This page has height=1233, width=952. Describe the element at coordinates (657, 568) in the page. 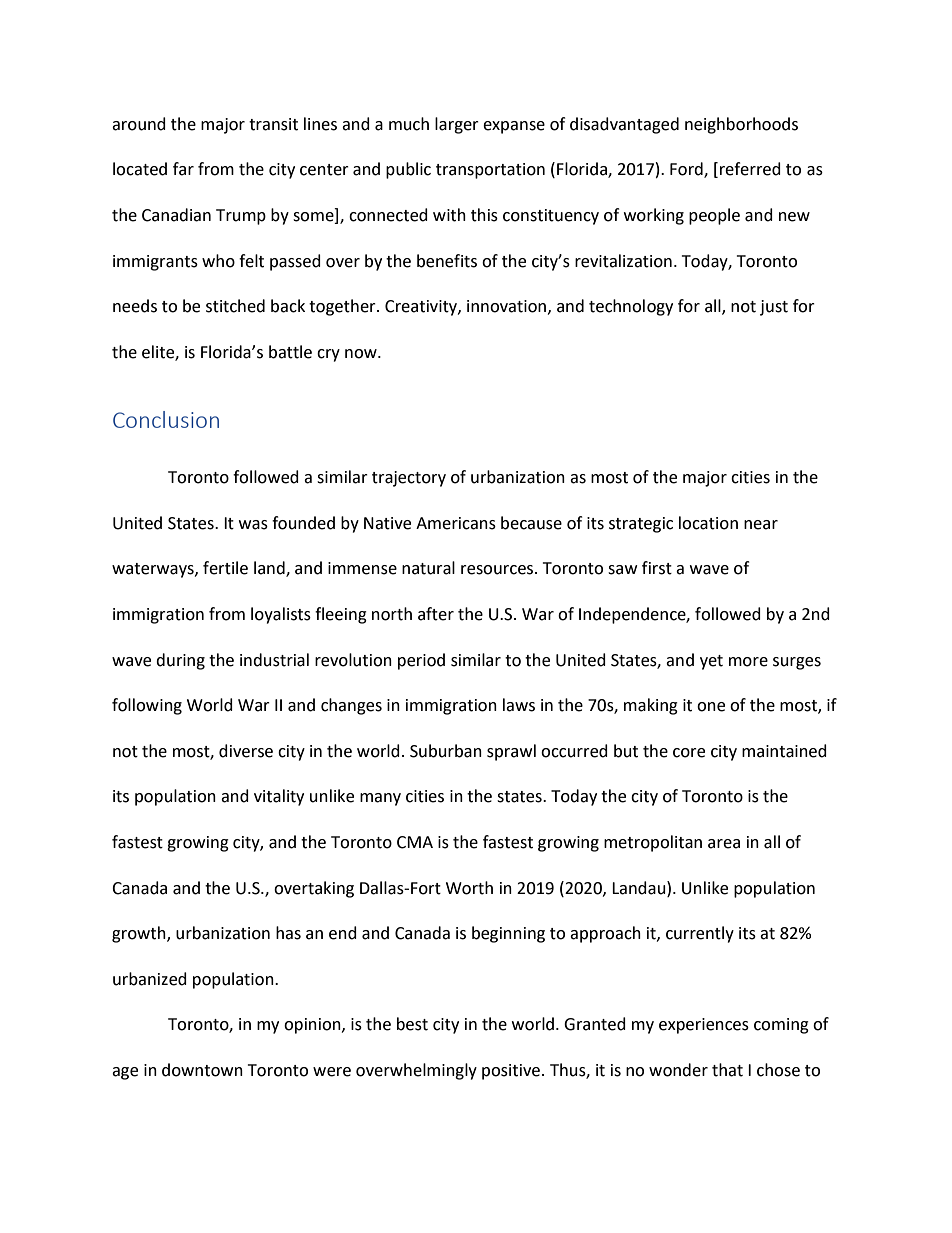

I see `first` at that location.
